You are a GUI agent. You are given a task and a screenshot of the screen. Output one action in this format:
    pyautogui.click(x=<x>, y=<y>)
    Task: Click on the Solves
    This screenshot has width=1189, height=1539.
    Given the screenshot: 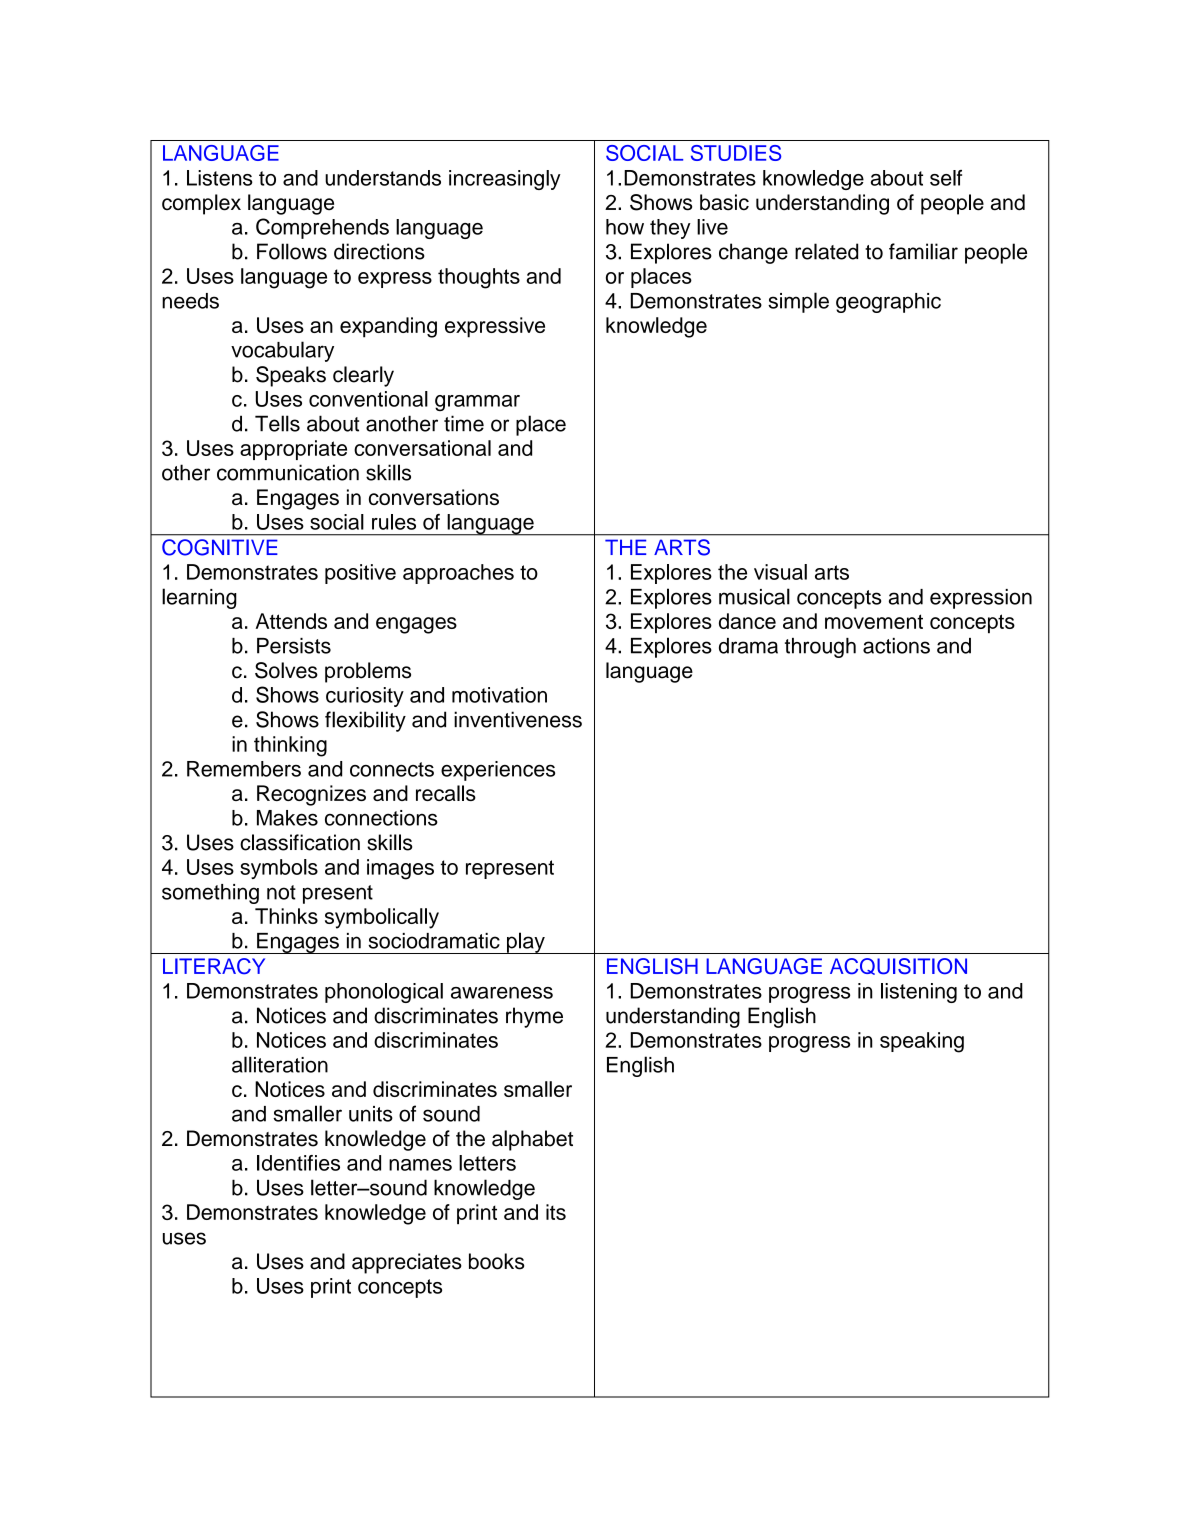 What is the action you would take?
    pyautogui.click(x=286, y=670)
